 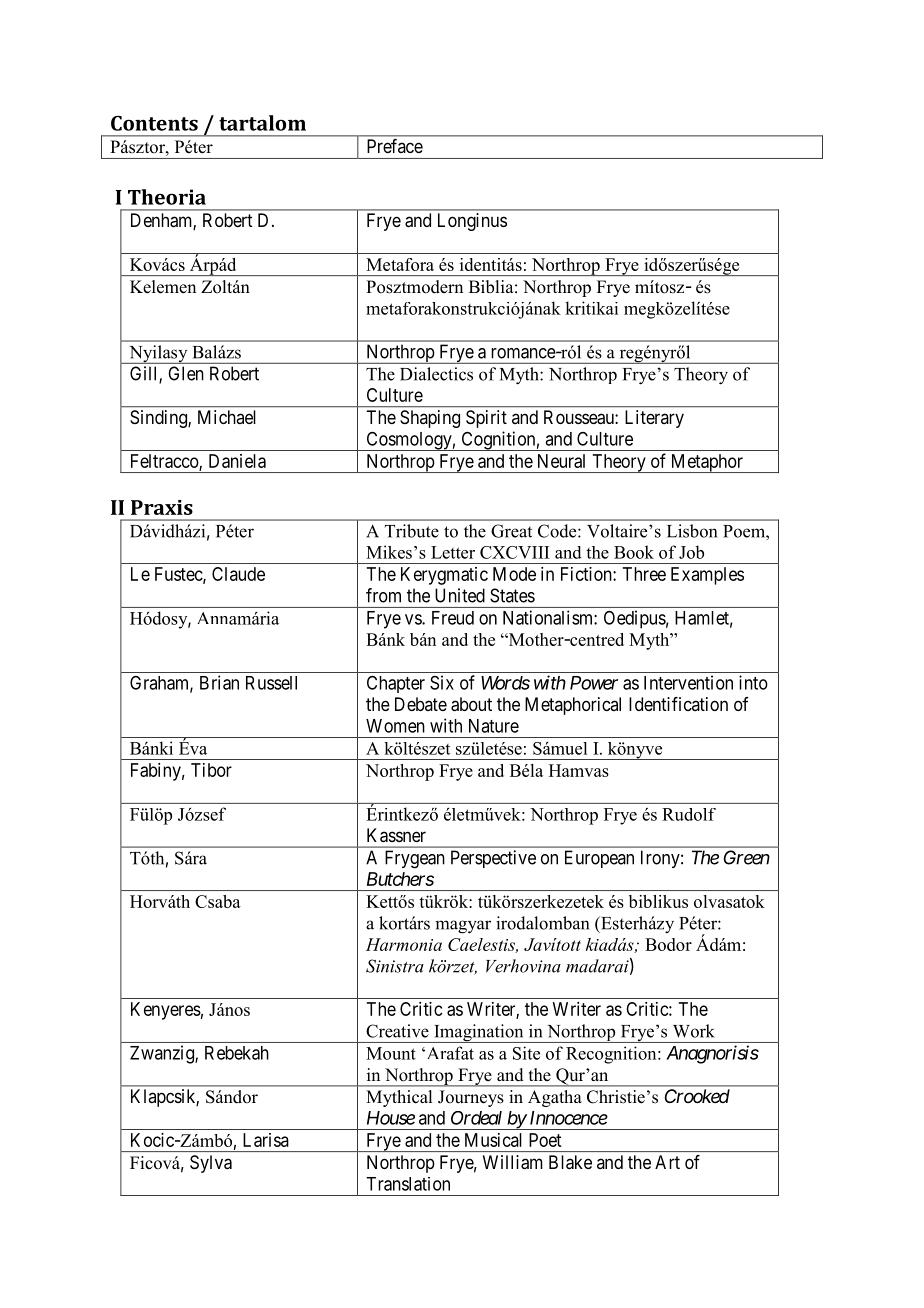 I want to click on Contents, so click(x=154, y=123).
